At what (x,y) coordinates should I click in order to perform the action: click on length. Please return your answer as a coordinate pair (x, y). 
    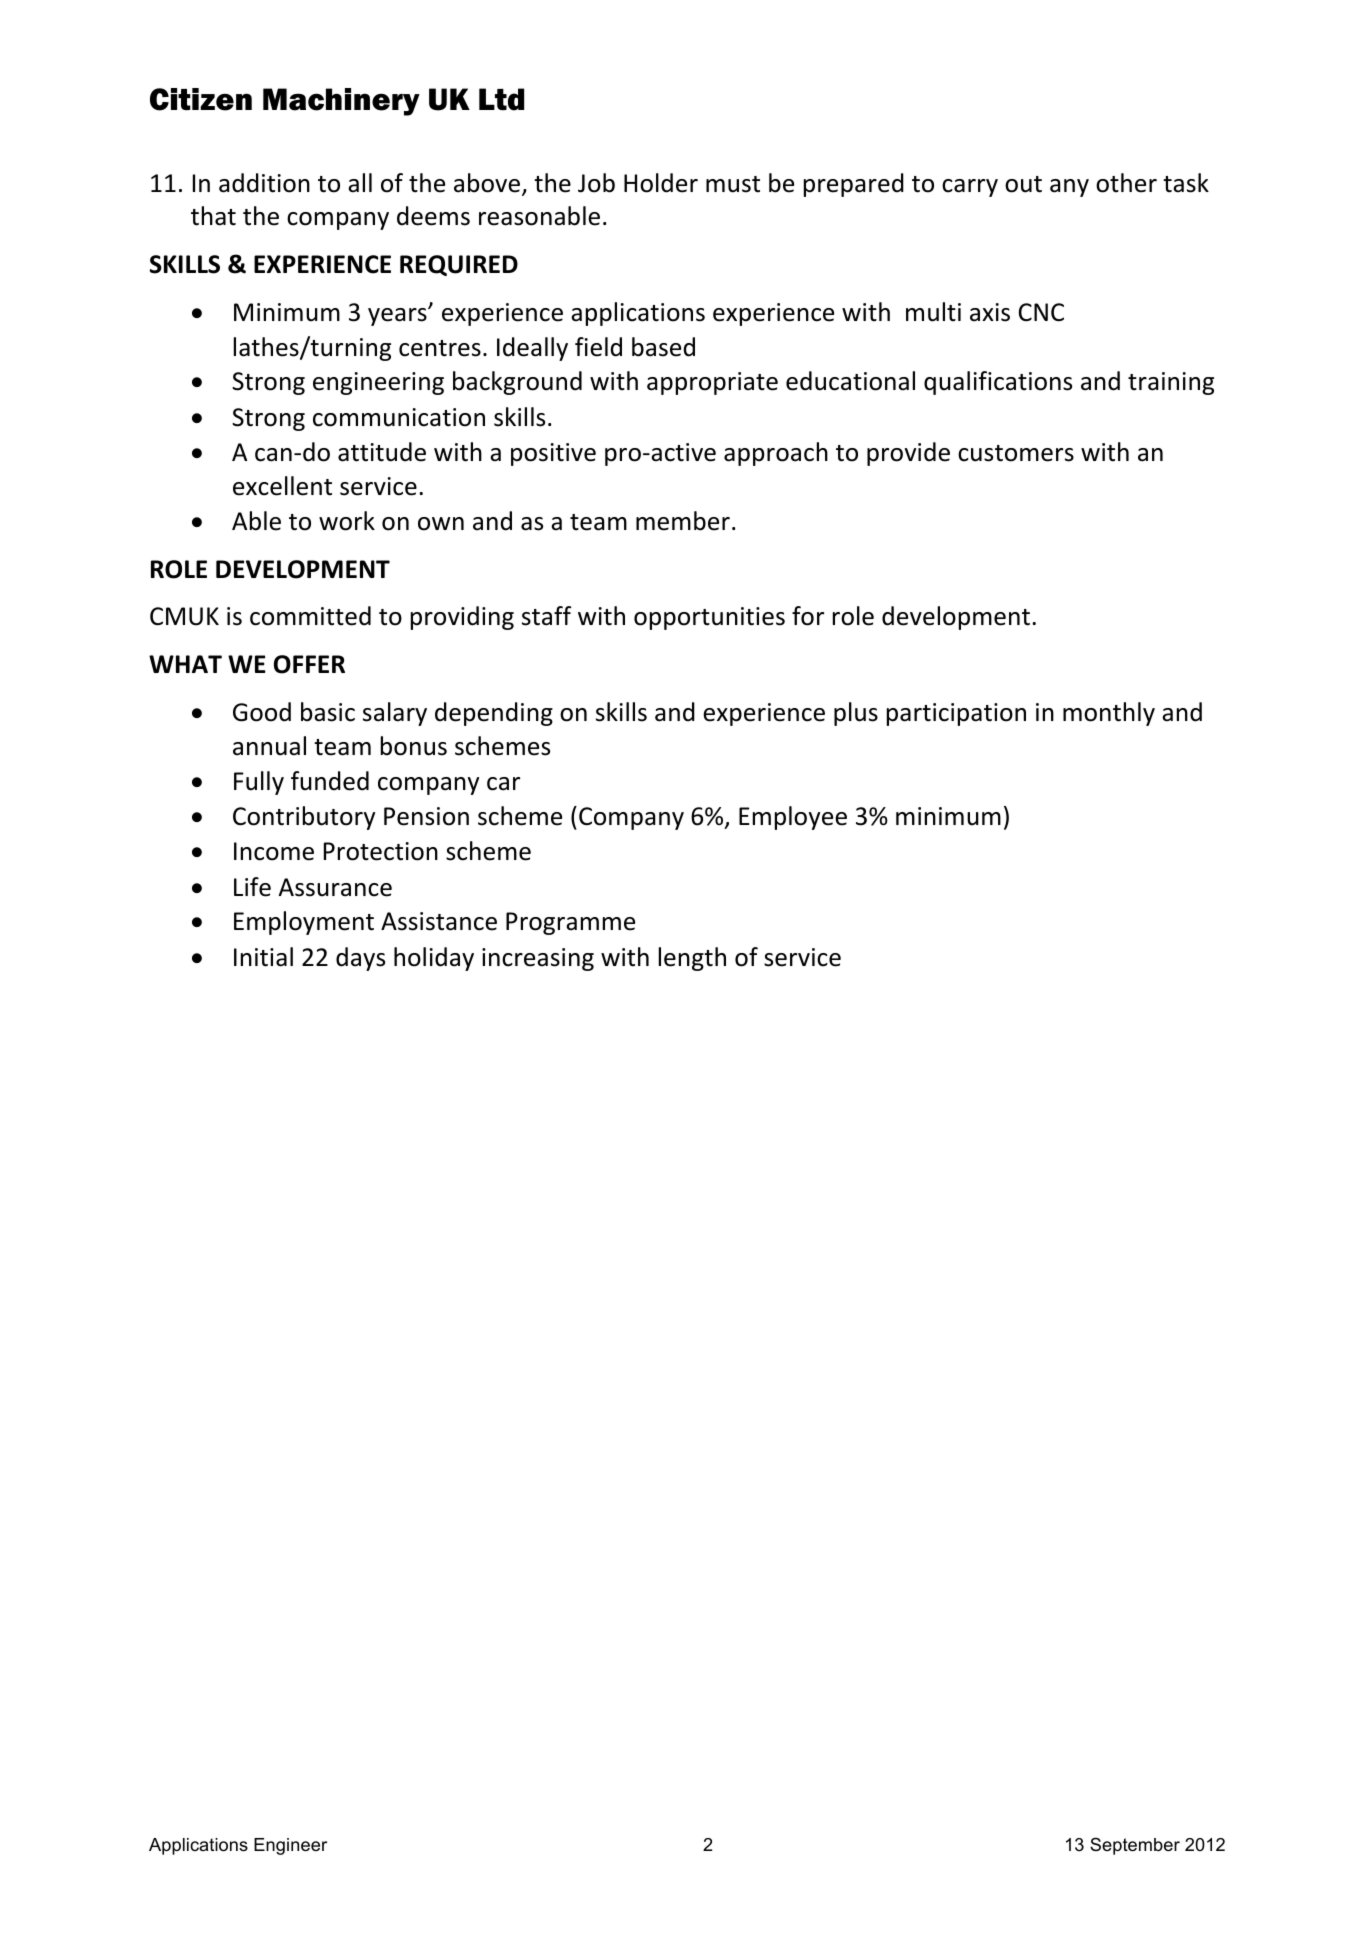
    Looking at the image, I should click on (692, 959).
